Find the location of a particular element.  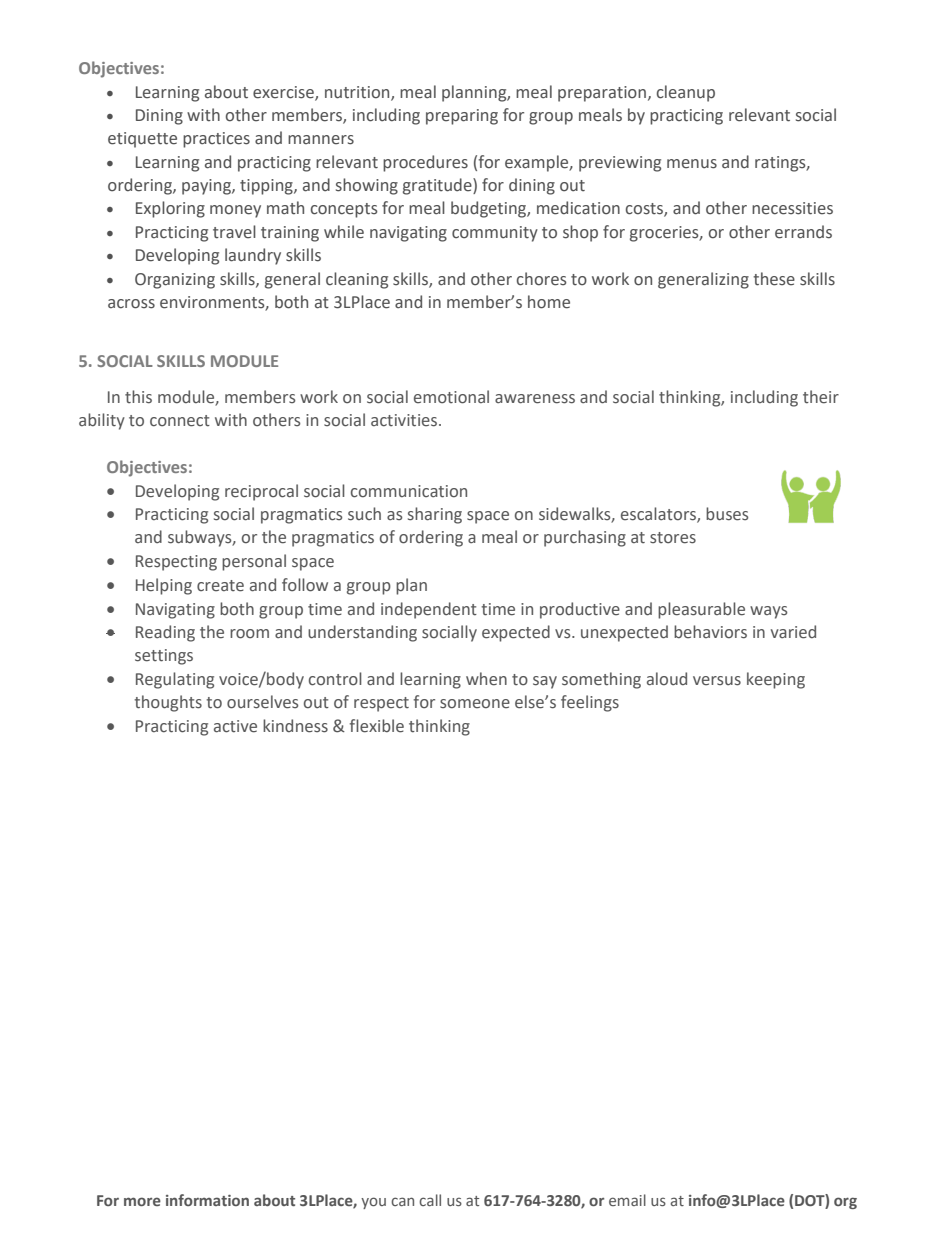

more is located at coordinates (142, 1201).
